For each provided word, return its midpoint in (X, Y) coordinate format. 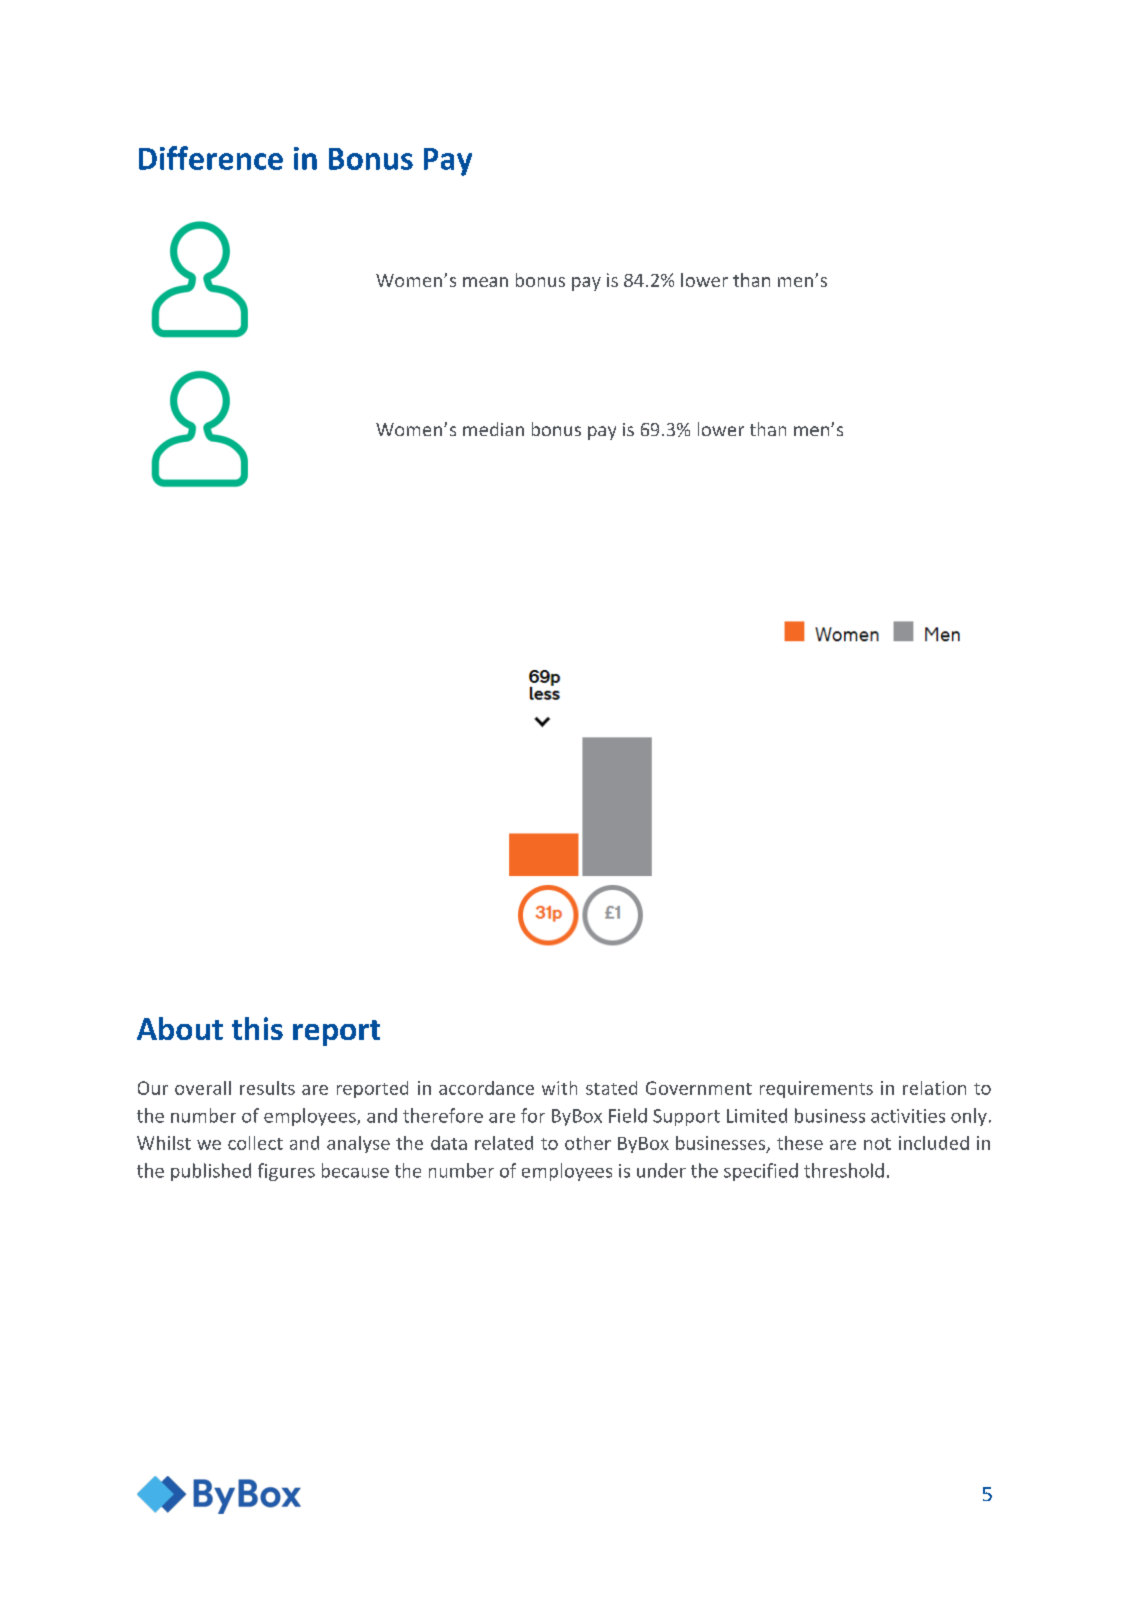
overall (203, 1088)
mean (485, 282)
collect (255, 1143)
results (267, 1088)
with (559, 1088)
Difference (211, 158)
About (180, 1028)
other (588, 1143)
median (493, 429)
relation (934, 1088)
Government (699, 1088)
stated (611, 1088)
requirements (816, 1089)
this (257, 1028)
